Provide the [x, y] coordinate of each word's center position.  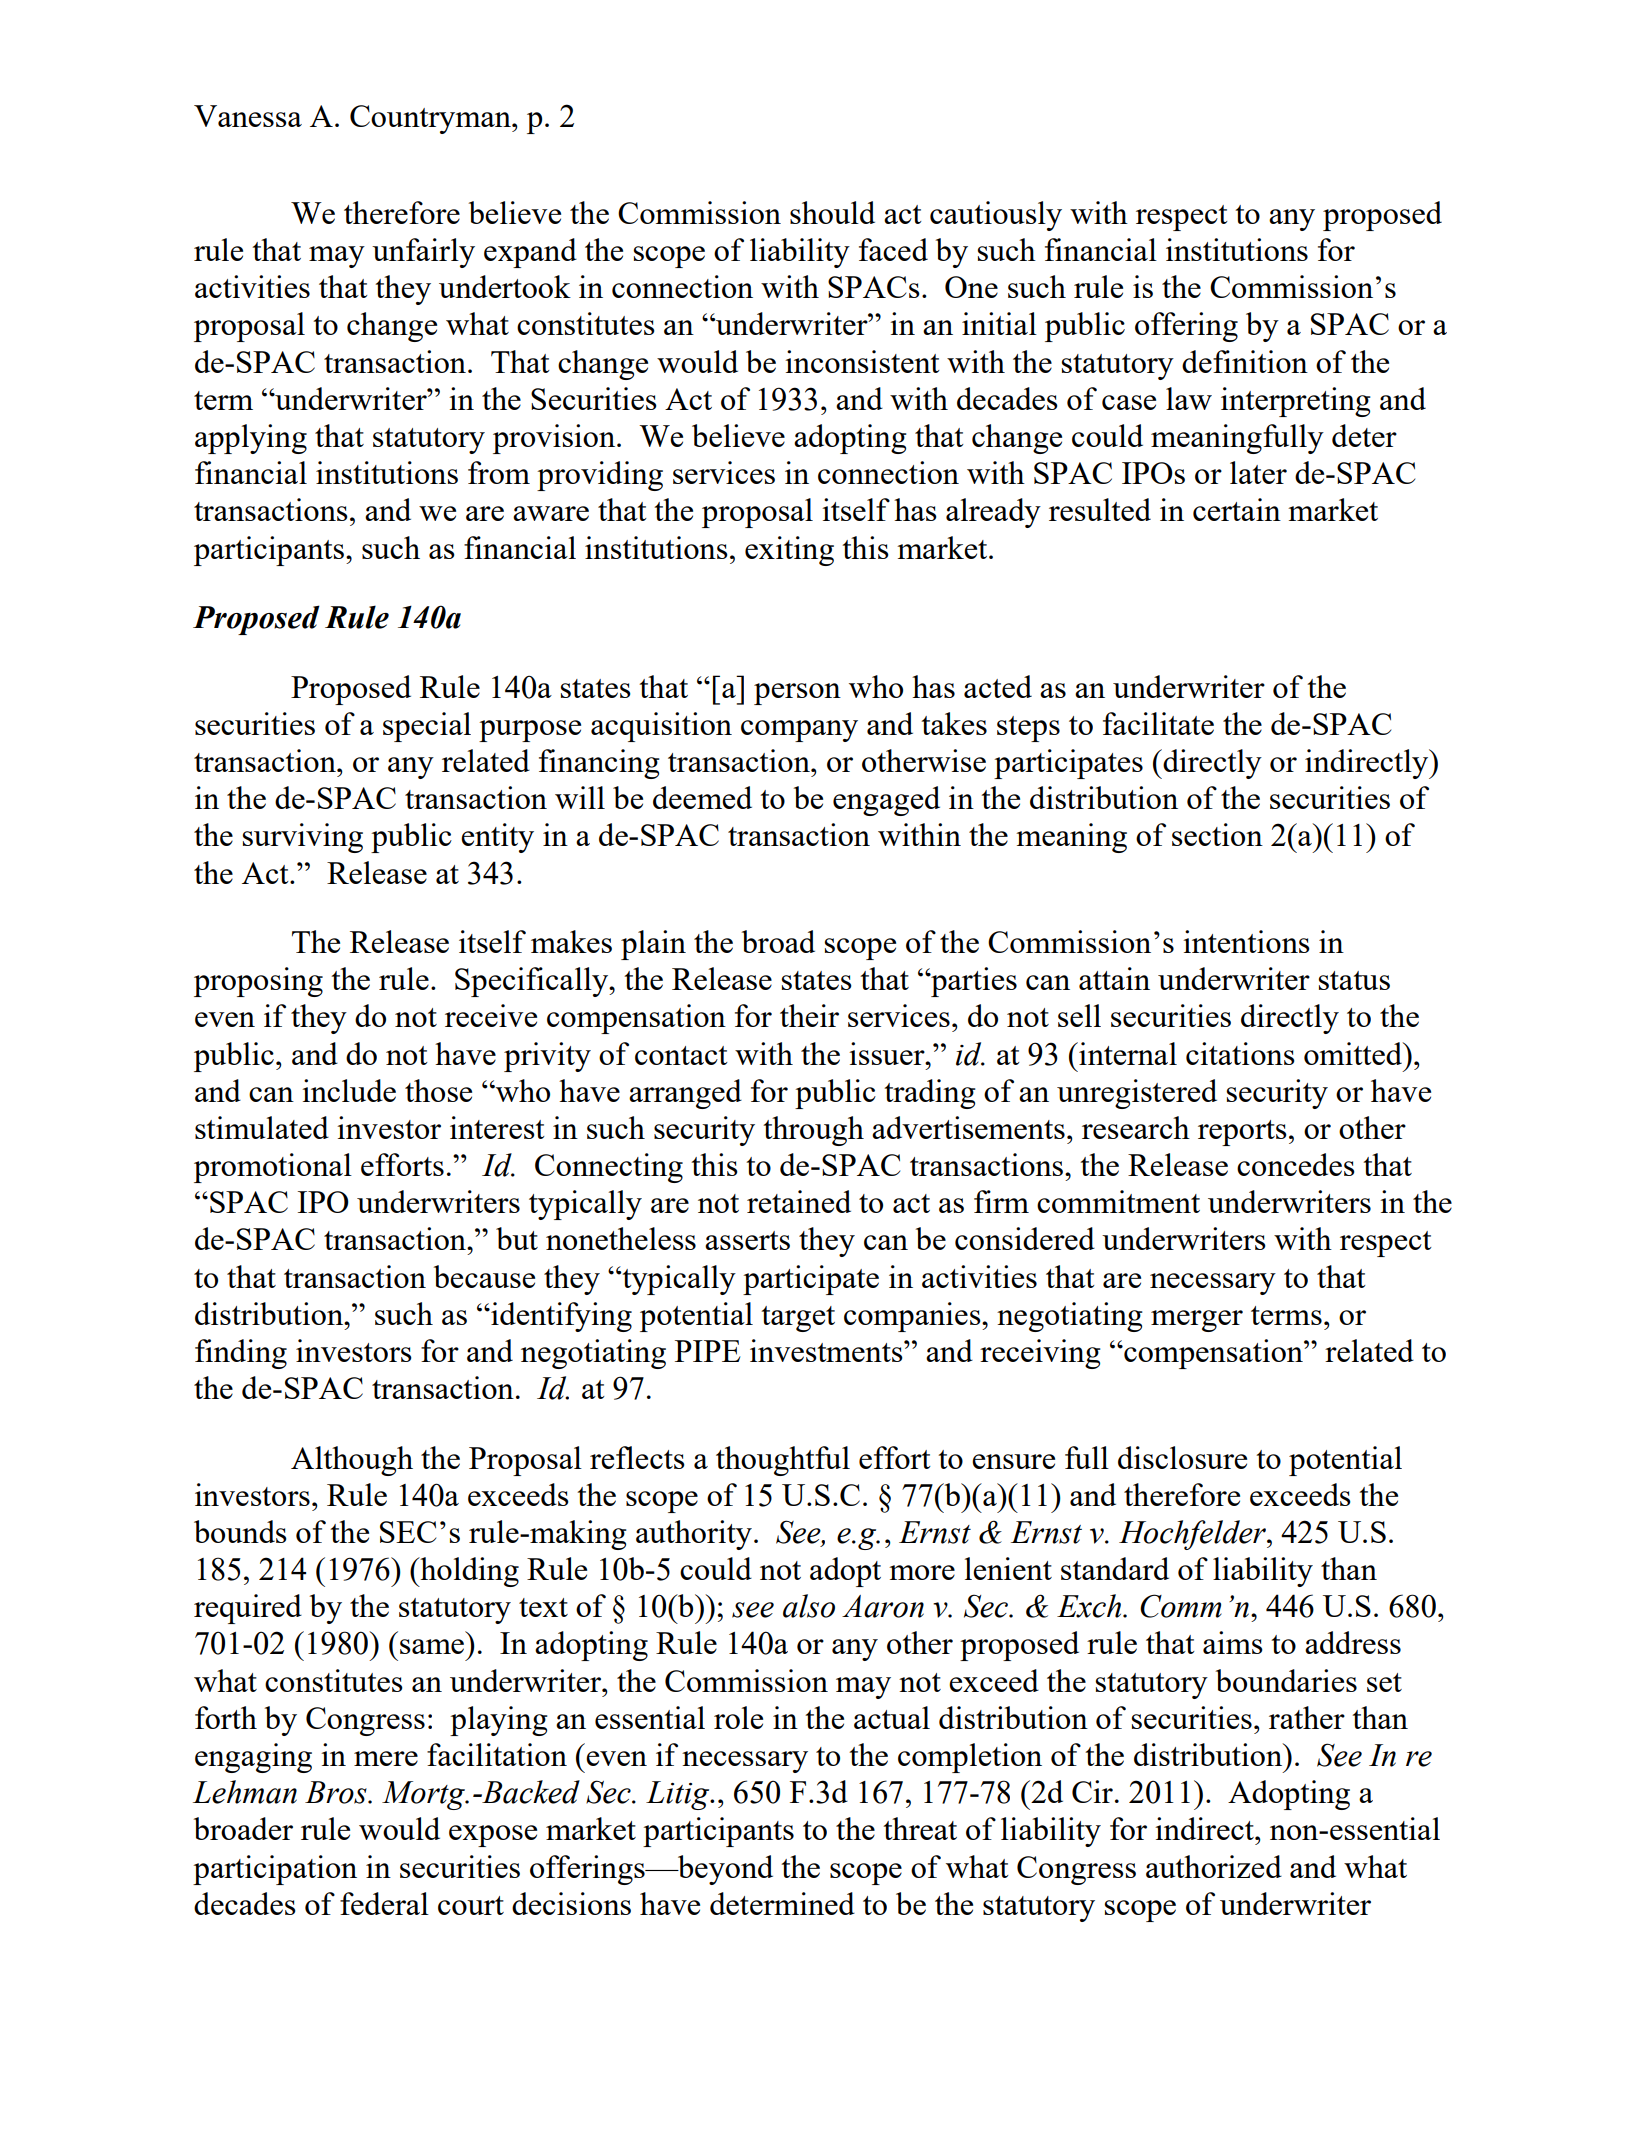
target [798, 1319]
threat [920, 1828]
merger [1197, 1321]
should [832, 212]
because [484, 1276]
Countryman [431, 119]
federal [384, 1903]
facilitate [1158, 723]
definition [1245, 361]
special [427, 727]
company [799, 731]
